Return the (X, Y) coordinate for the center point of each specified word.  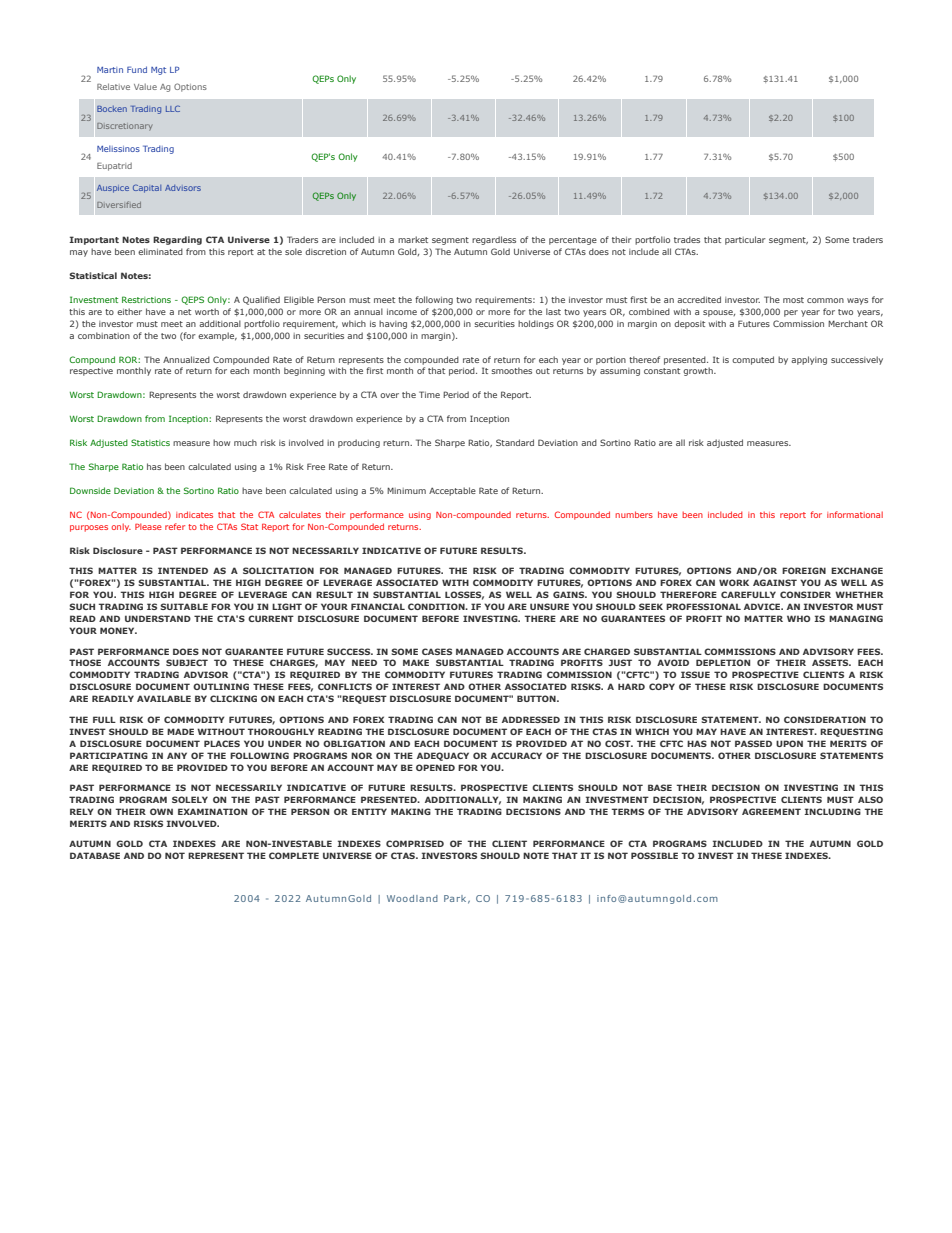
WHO (798, 618)
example (217, 336)
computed (753, 360)
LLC (173, 108)
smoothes (511, 370)
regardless (494, 240)
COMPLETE (294, 855)
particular (745, 240)
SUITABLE (184, 606)
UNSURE (549, 606)
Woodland (412, 898)
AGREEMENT (771, 811)
